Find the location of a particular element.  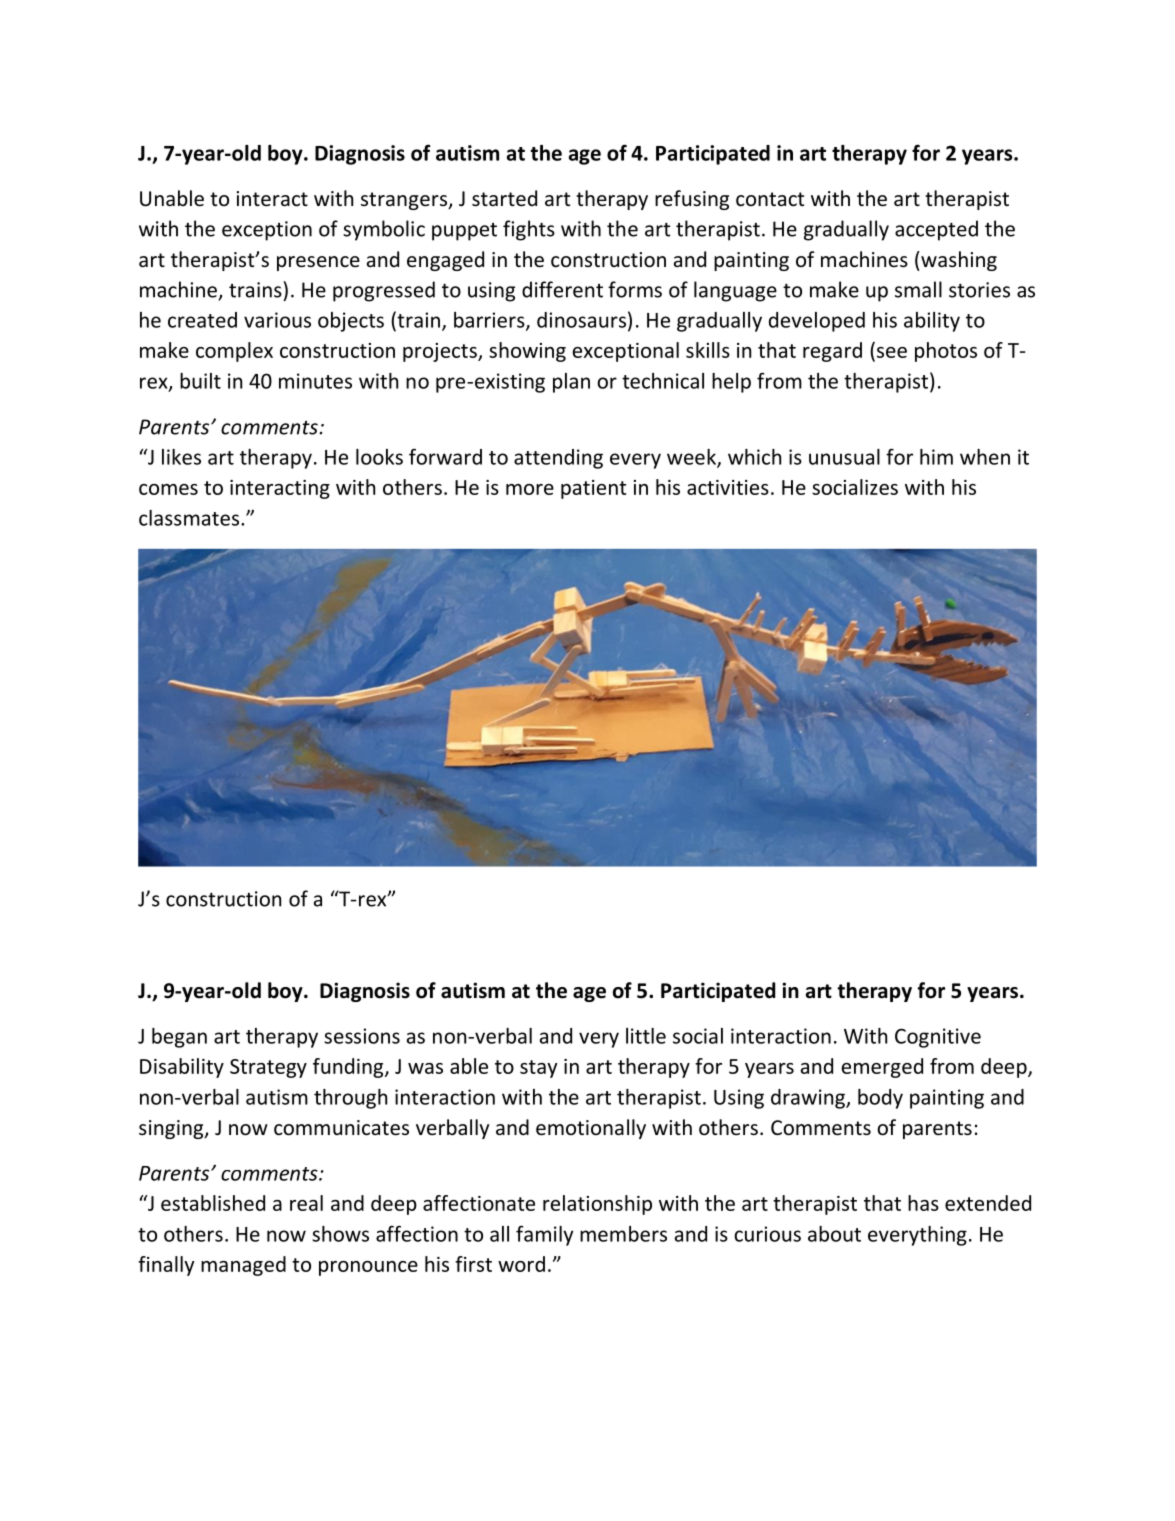

managed is located at coordinates (243, 1266).
